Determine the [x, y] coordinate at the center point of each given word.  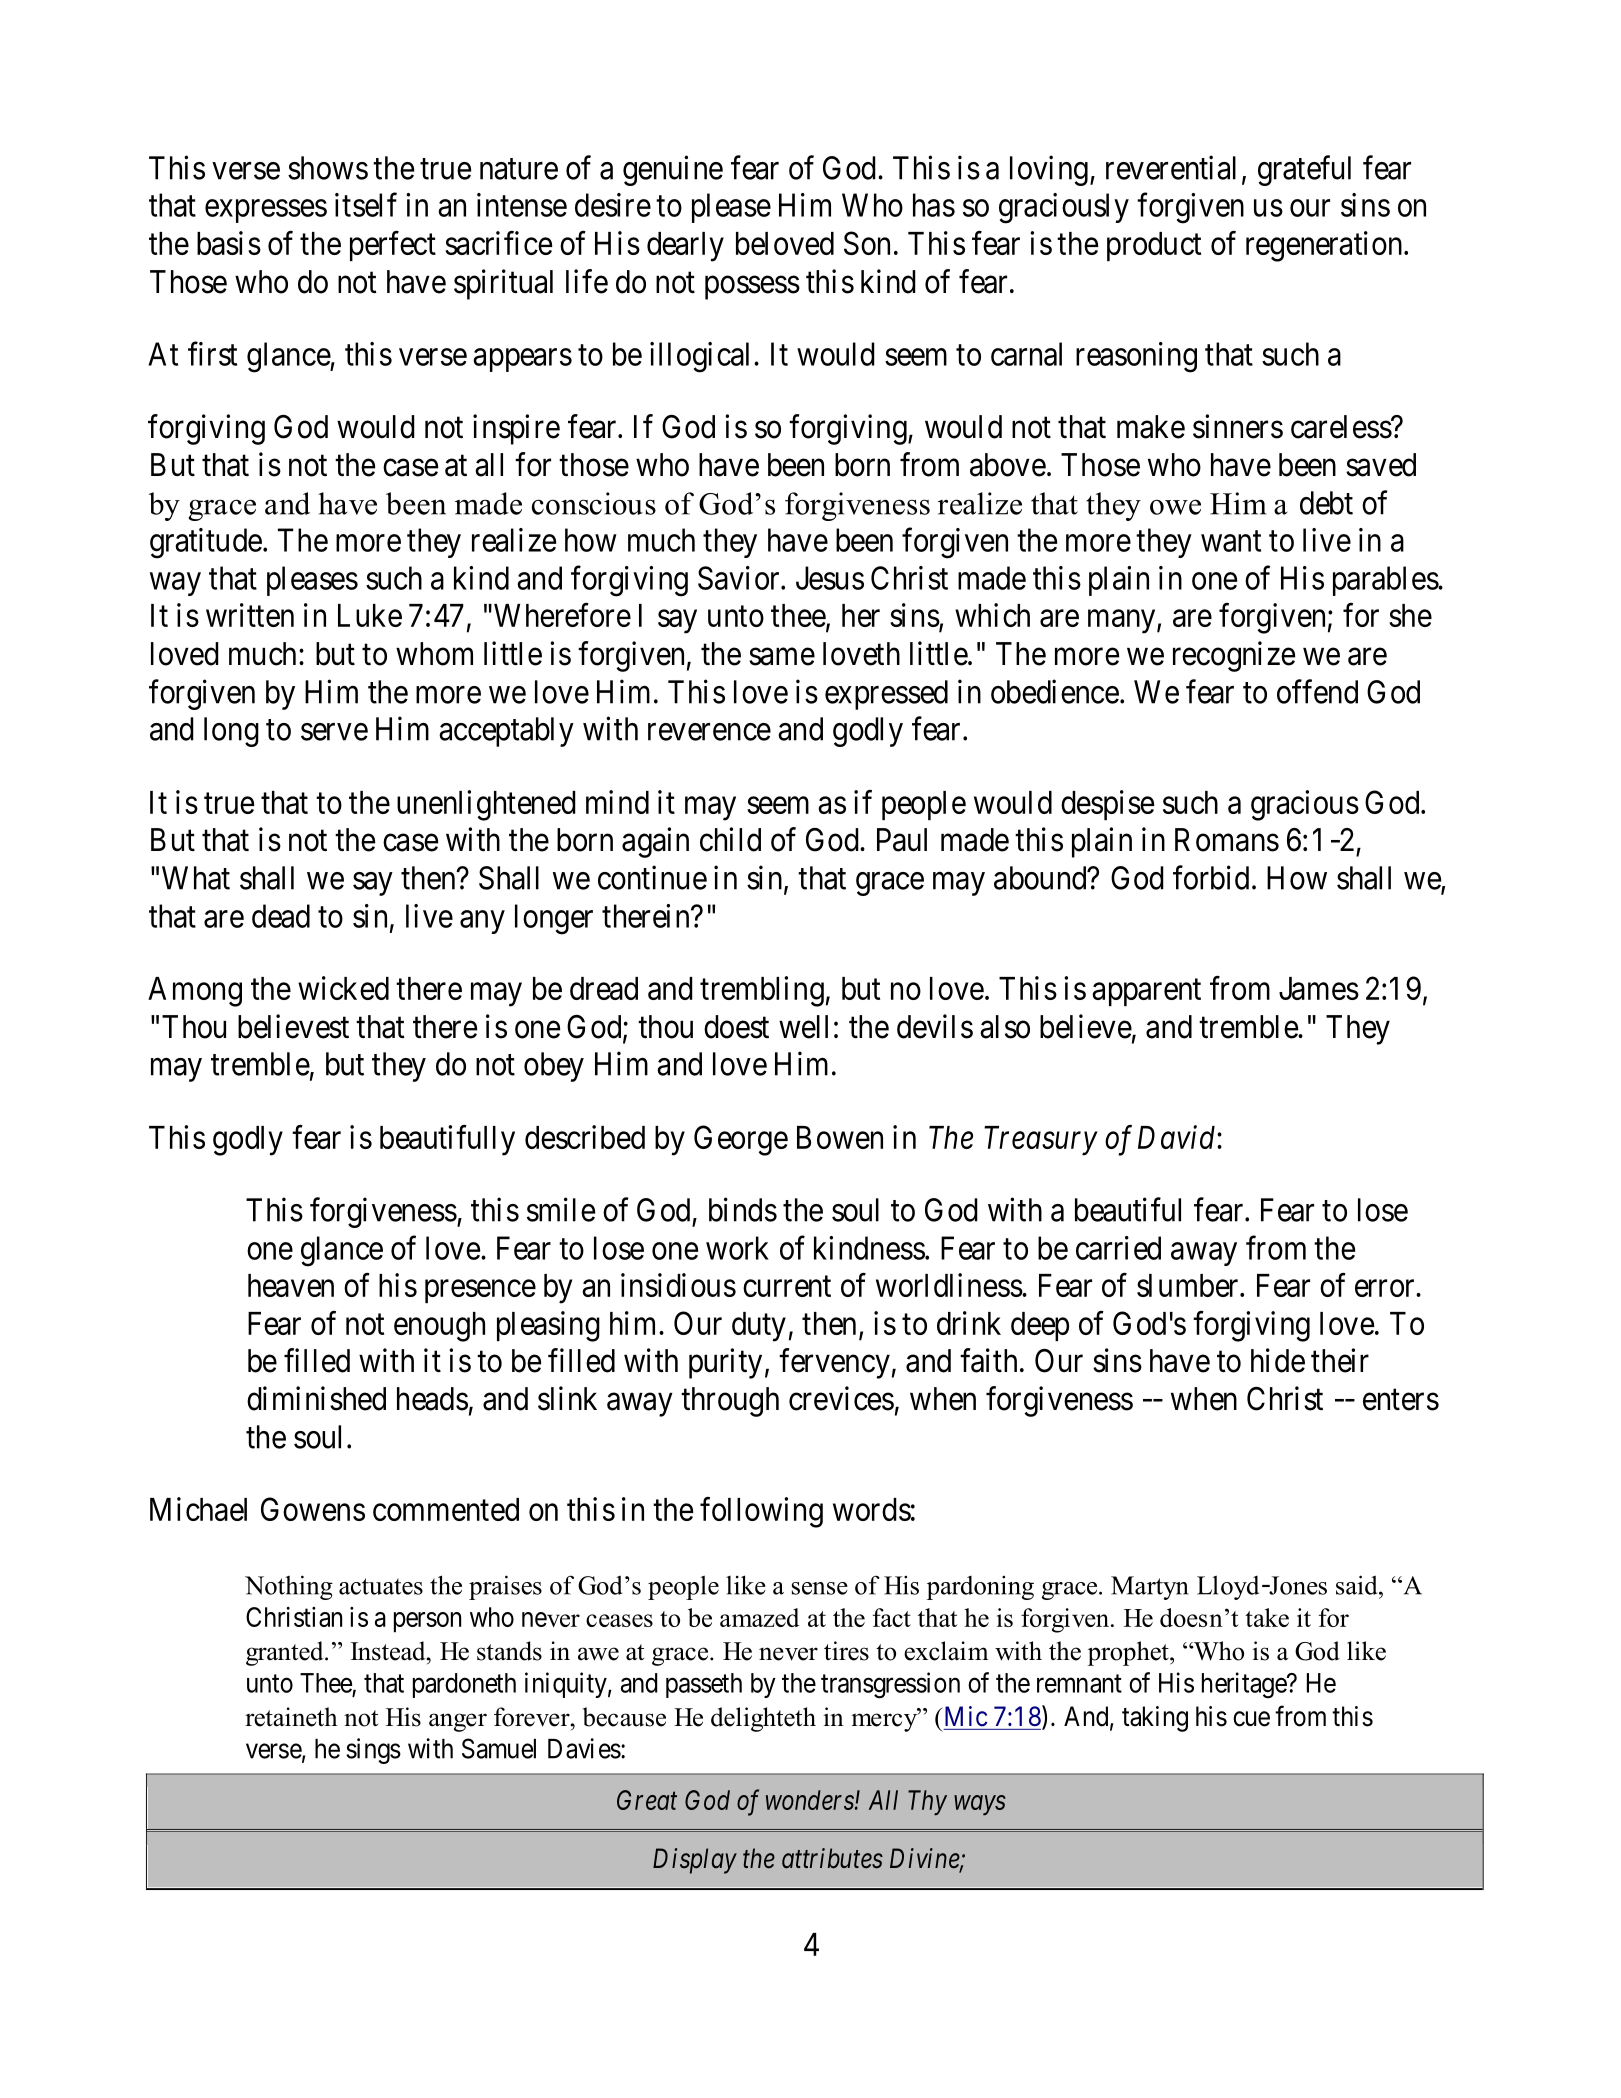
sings [373, 1751]
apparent [1146, 992]
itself [366, 205]
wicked [343, 988]
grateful [1304, 170]
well [803, 1027]
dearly [685, 247]
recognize [1234, 656]
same [782, 657]
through [730, 1402]
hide [1278, 1360]
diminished [316, 1398]
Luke [370, 615]
